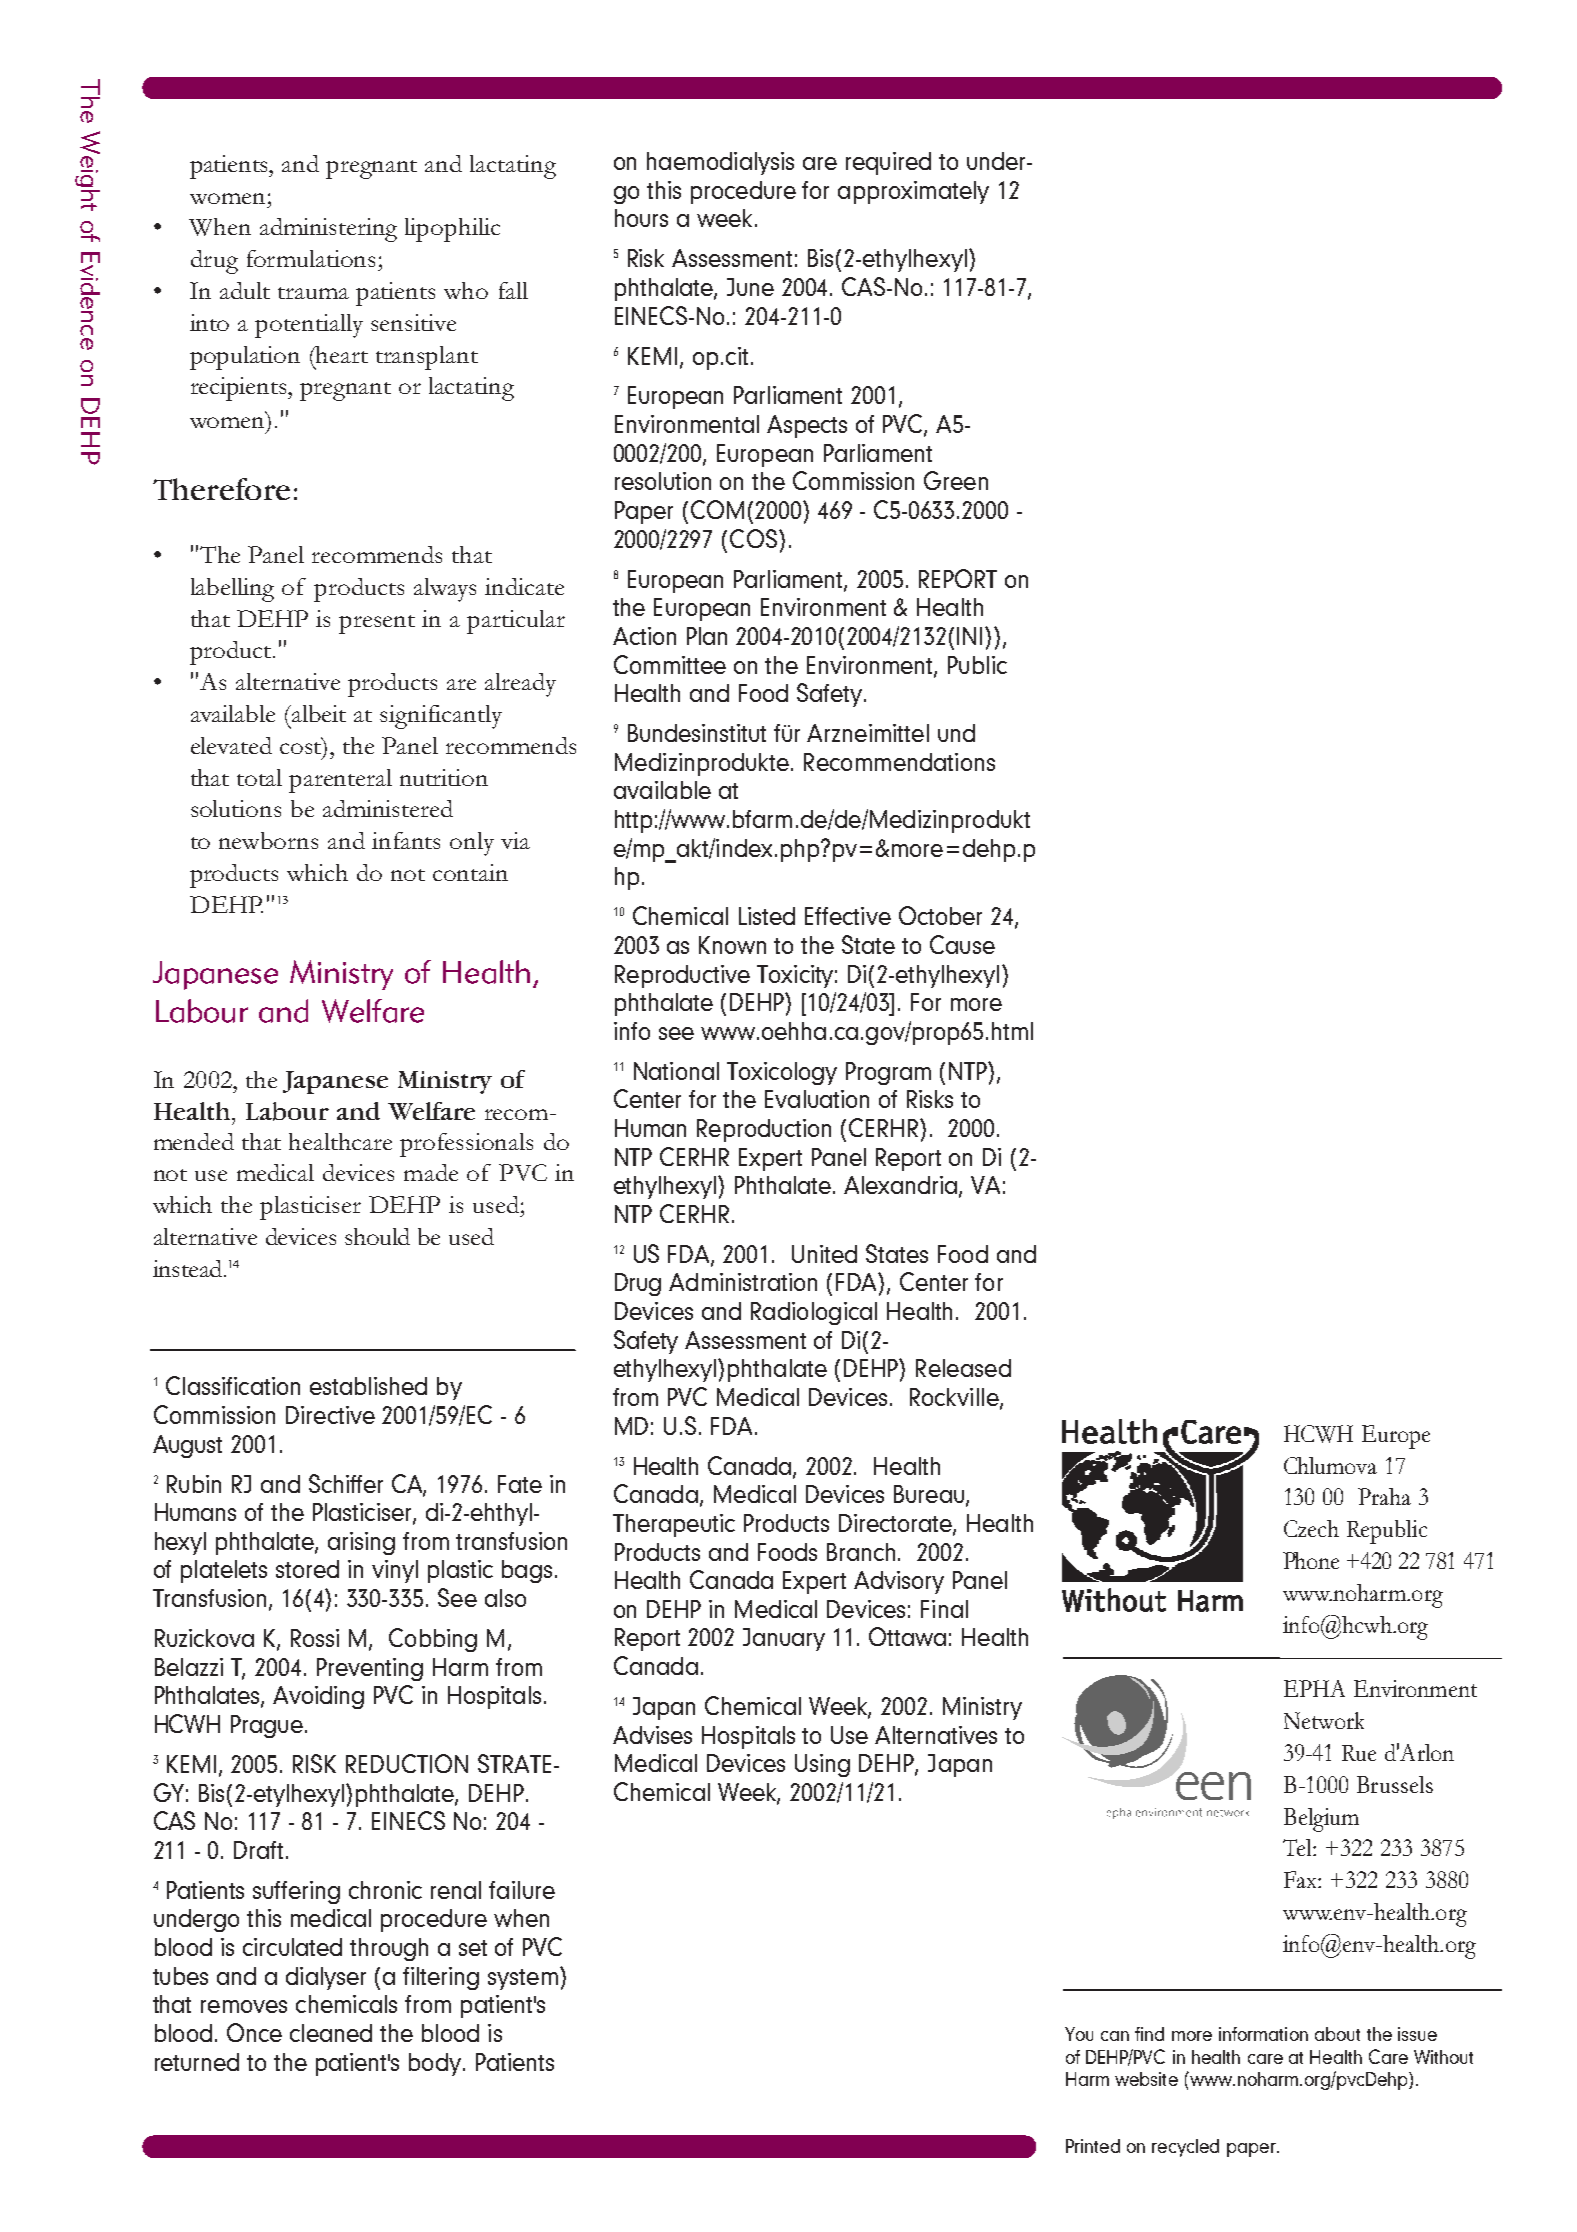 This image has height=2232, width=1577. Describe the element at coordinates (896, 1524) in the image. I see `Directorate` at that location.
